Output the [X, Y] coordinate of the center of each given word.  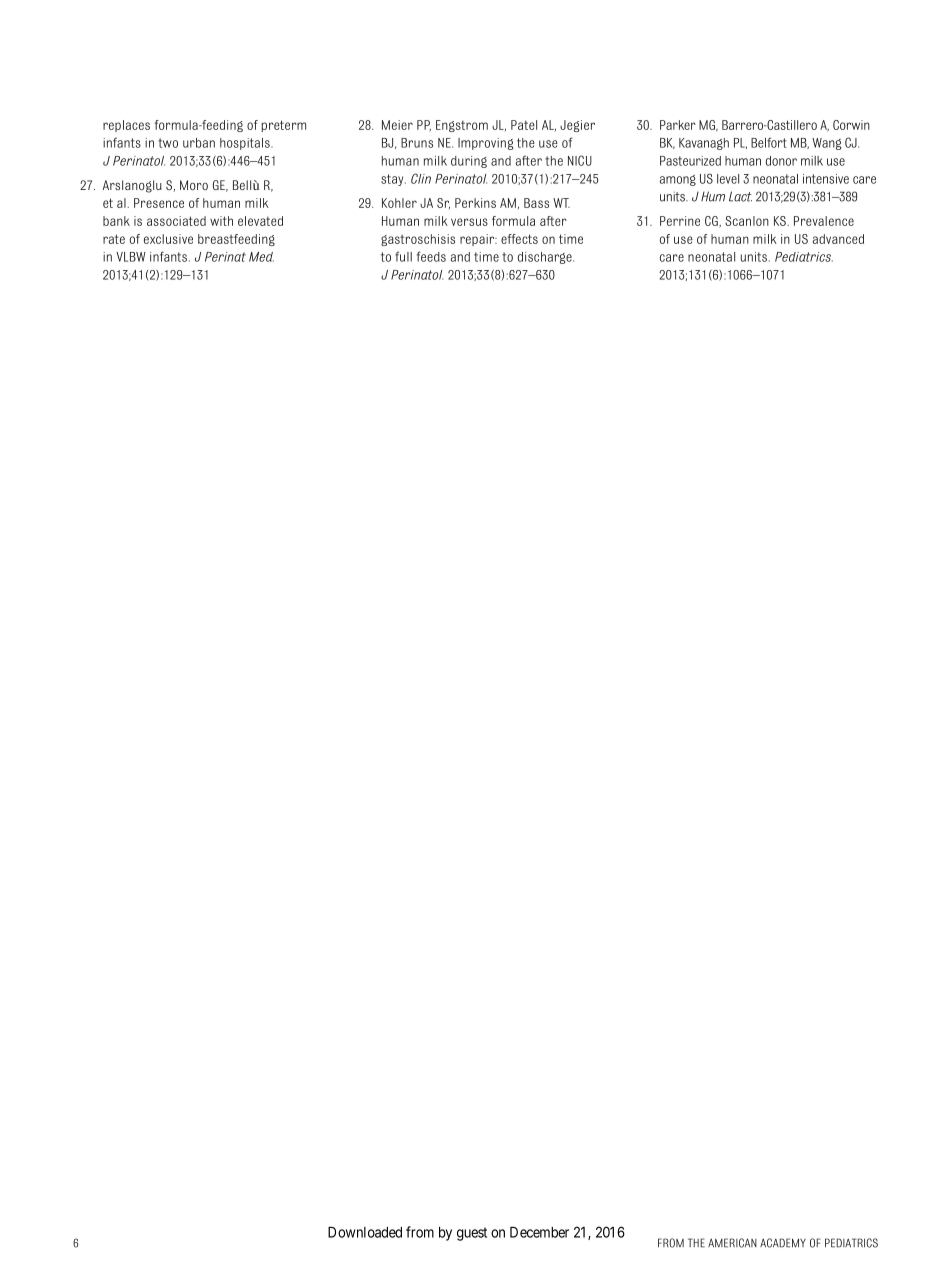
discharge [546, 258]
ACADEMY [783, 1243]
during [469, 162]
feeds [431, 256]
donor [781, 161]
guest [472, 1234]
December [539, 1232]
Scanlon [747, 221]
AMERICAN [732, 1243]
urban [199, 143]
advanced [838, 239]
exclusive [168, 239]
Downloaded [365, 1232]
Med [261, 257]
